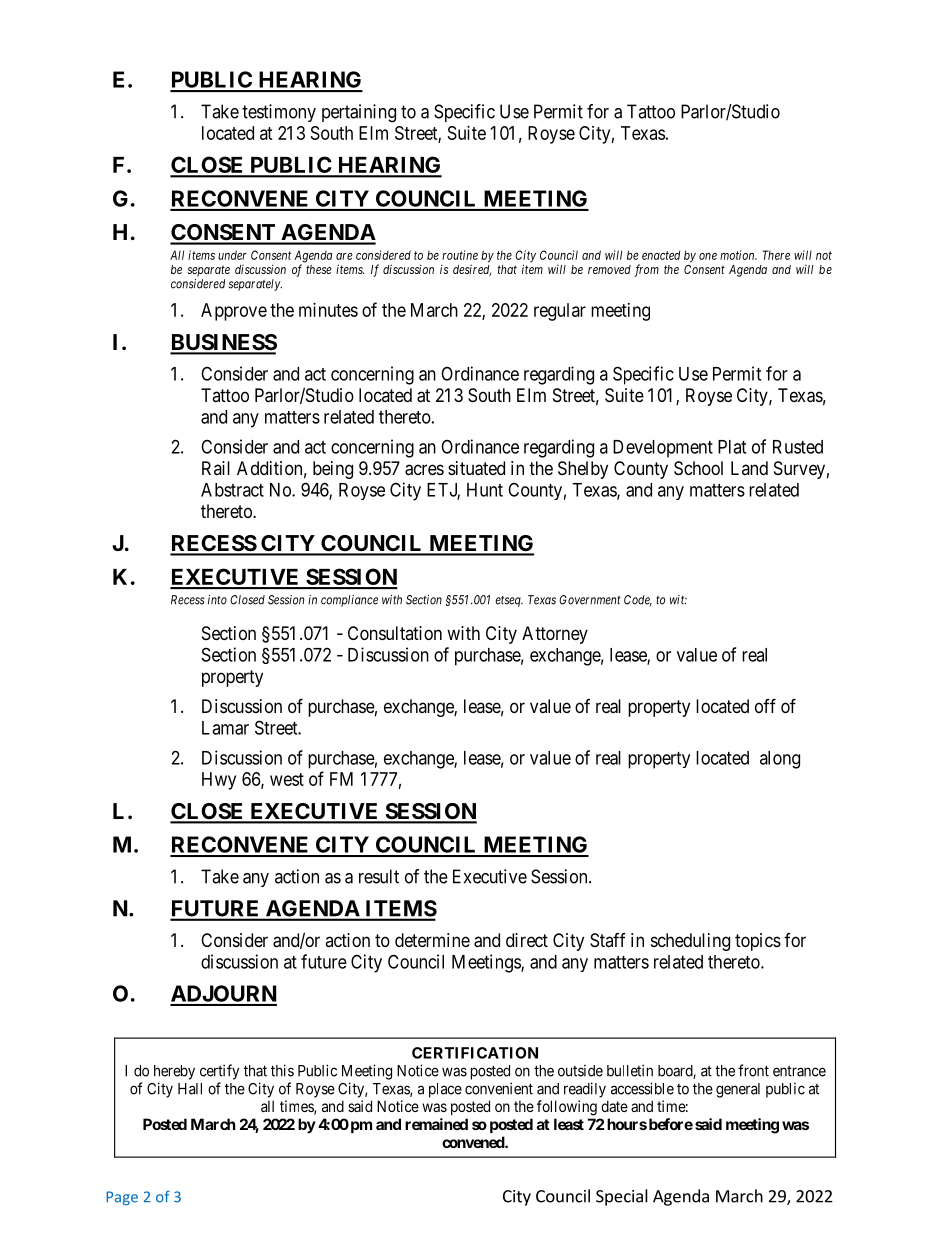 This page has height=1233, width=952. I want to click on Rail, so click(216, 468).
